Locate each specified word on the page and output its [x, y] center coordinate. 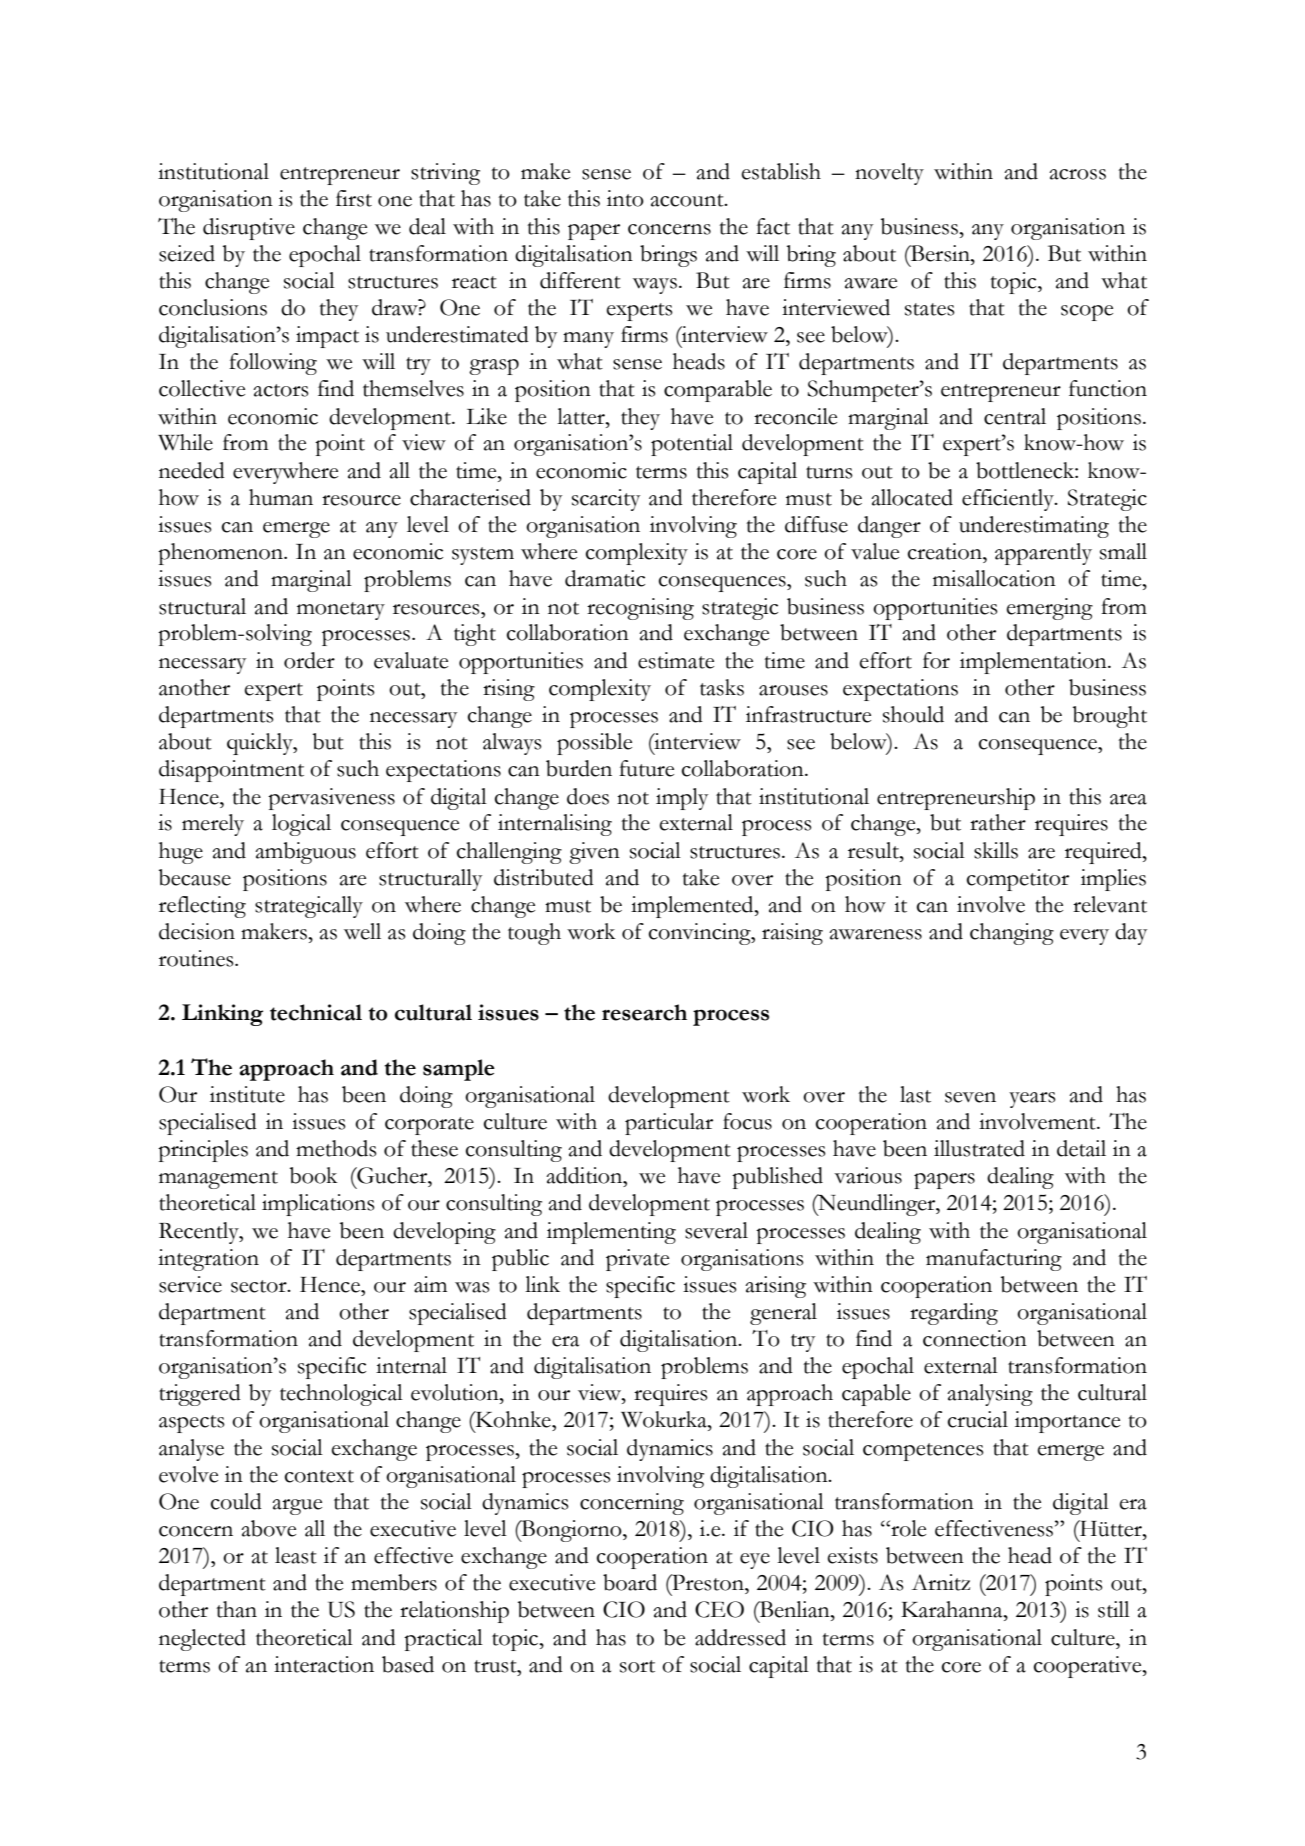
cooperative [1089, 1667]
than [236, 1609]
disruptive [249, 229]
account [688, 200]
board [630, 1582]
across [1077, 174]
